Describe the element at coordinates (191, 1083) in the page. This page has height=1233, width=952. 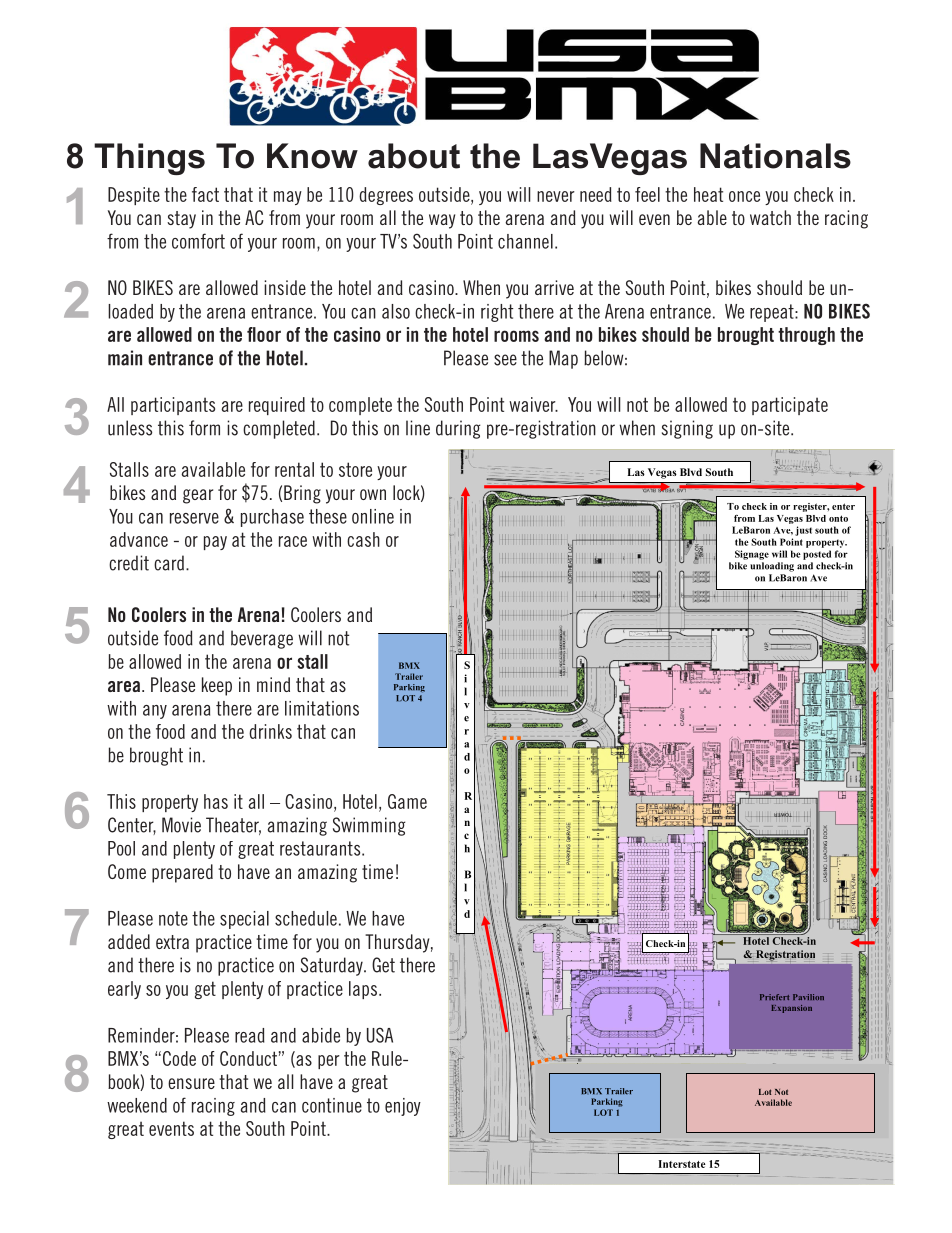
I see `ensure` at that location.
